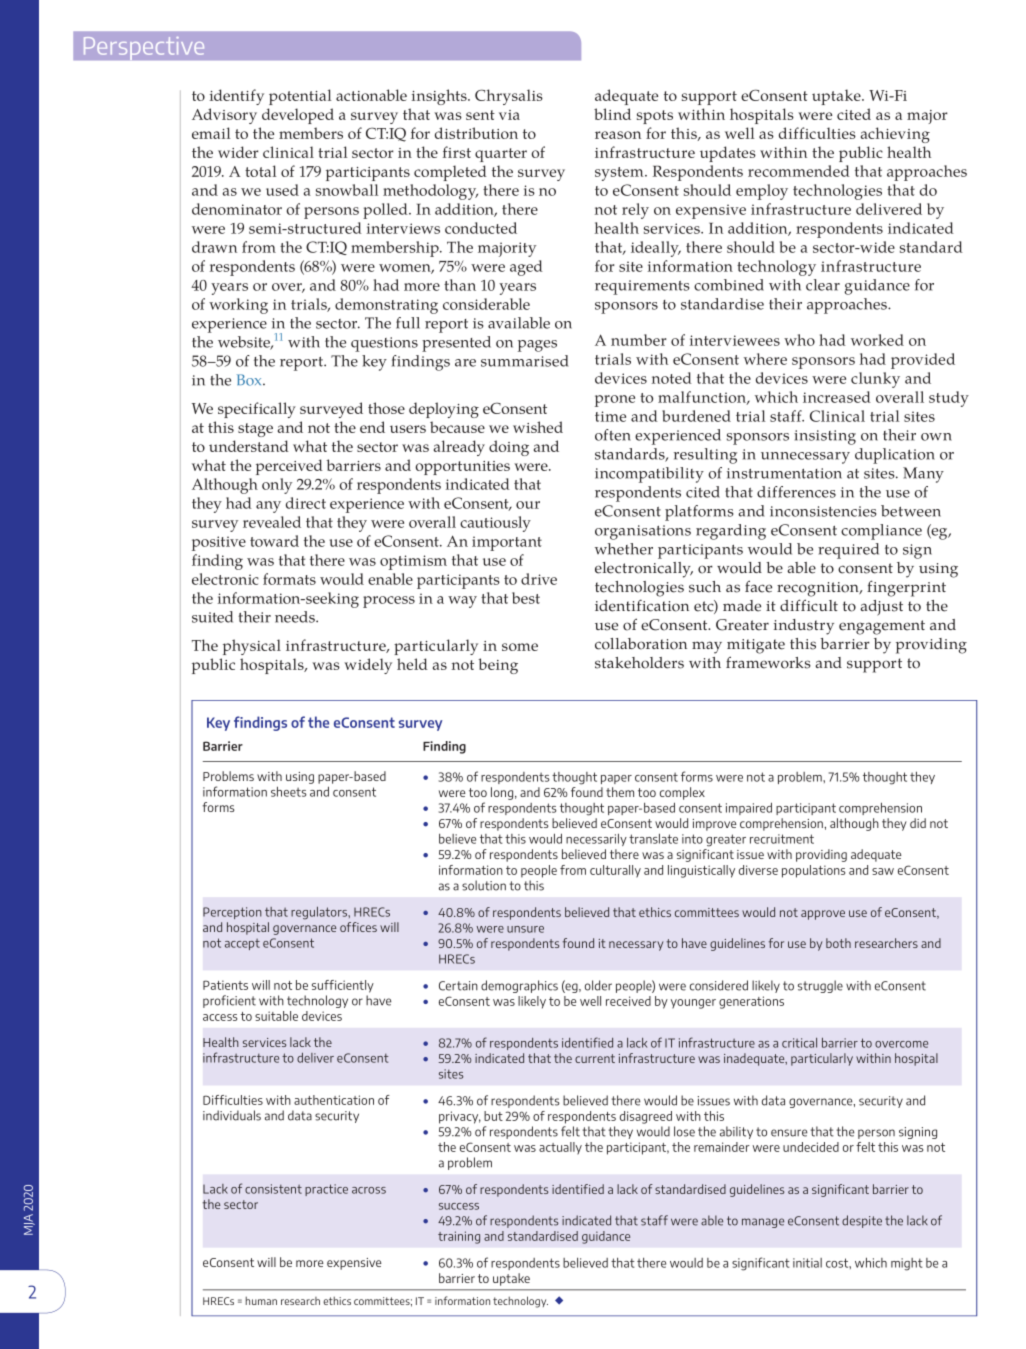  Describe the element at coordinates (261, 1300) in the screenshot. I see `human` at that location.
